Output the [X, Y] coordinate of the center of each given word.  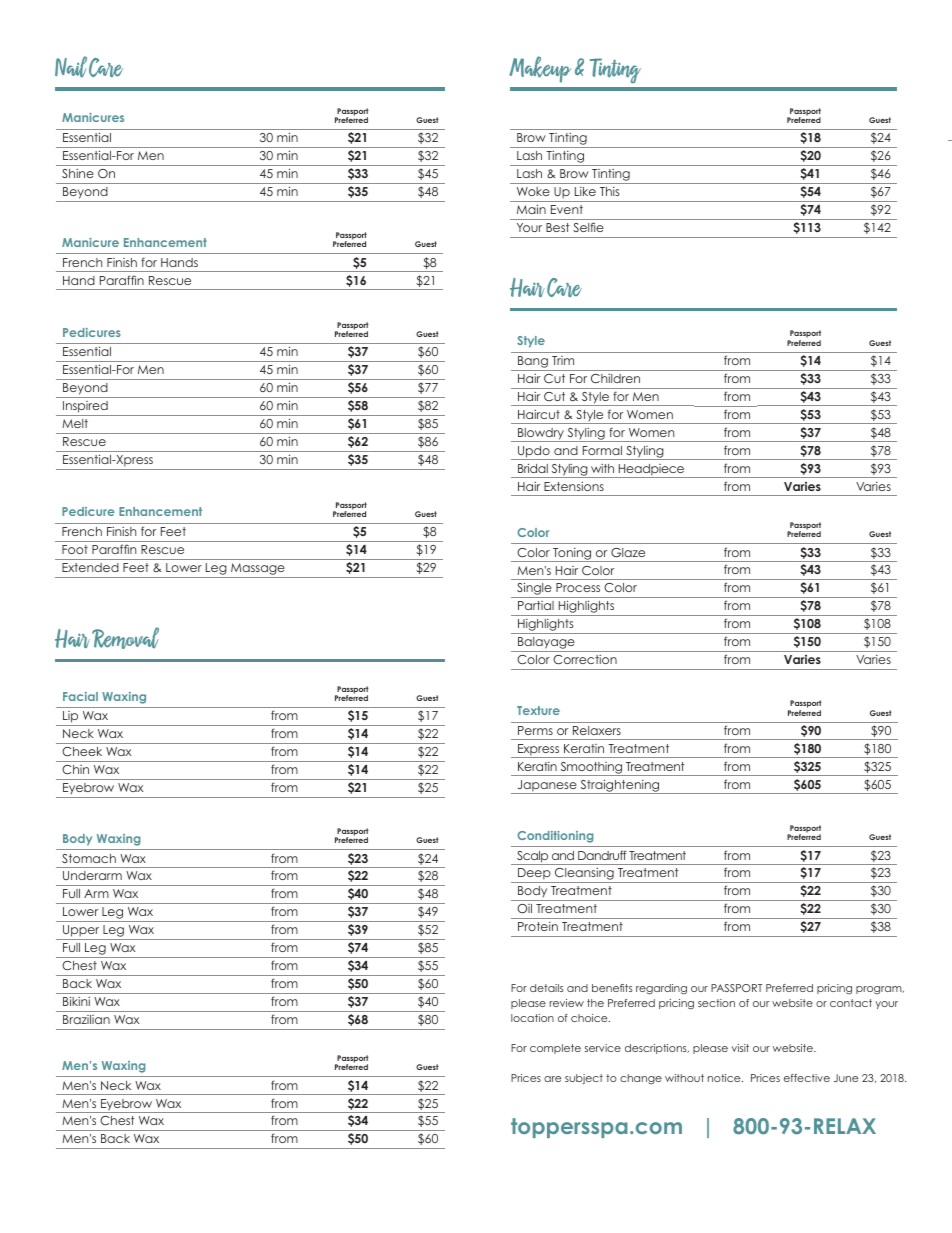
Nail [71, 66]
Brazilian [86, 1019]
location [532, 1018]
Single [534, 590]
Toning [572, 555]
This [610, 191]
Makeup [540, 69]
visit [740, 1048]
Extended [90, 567]
